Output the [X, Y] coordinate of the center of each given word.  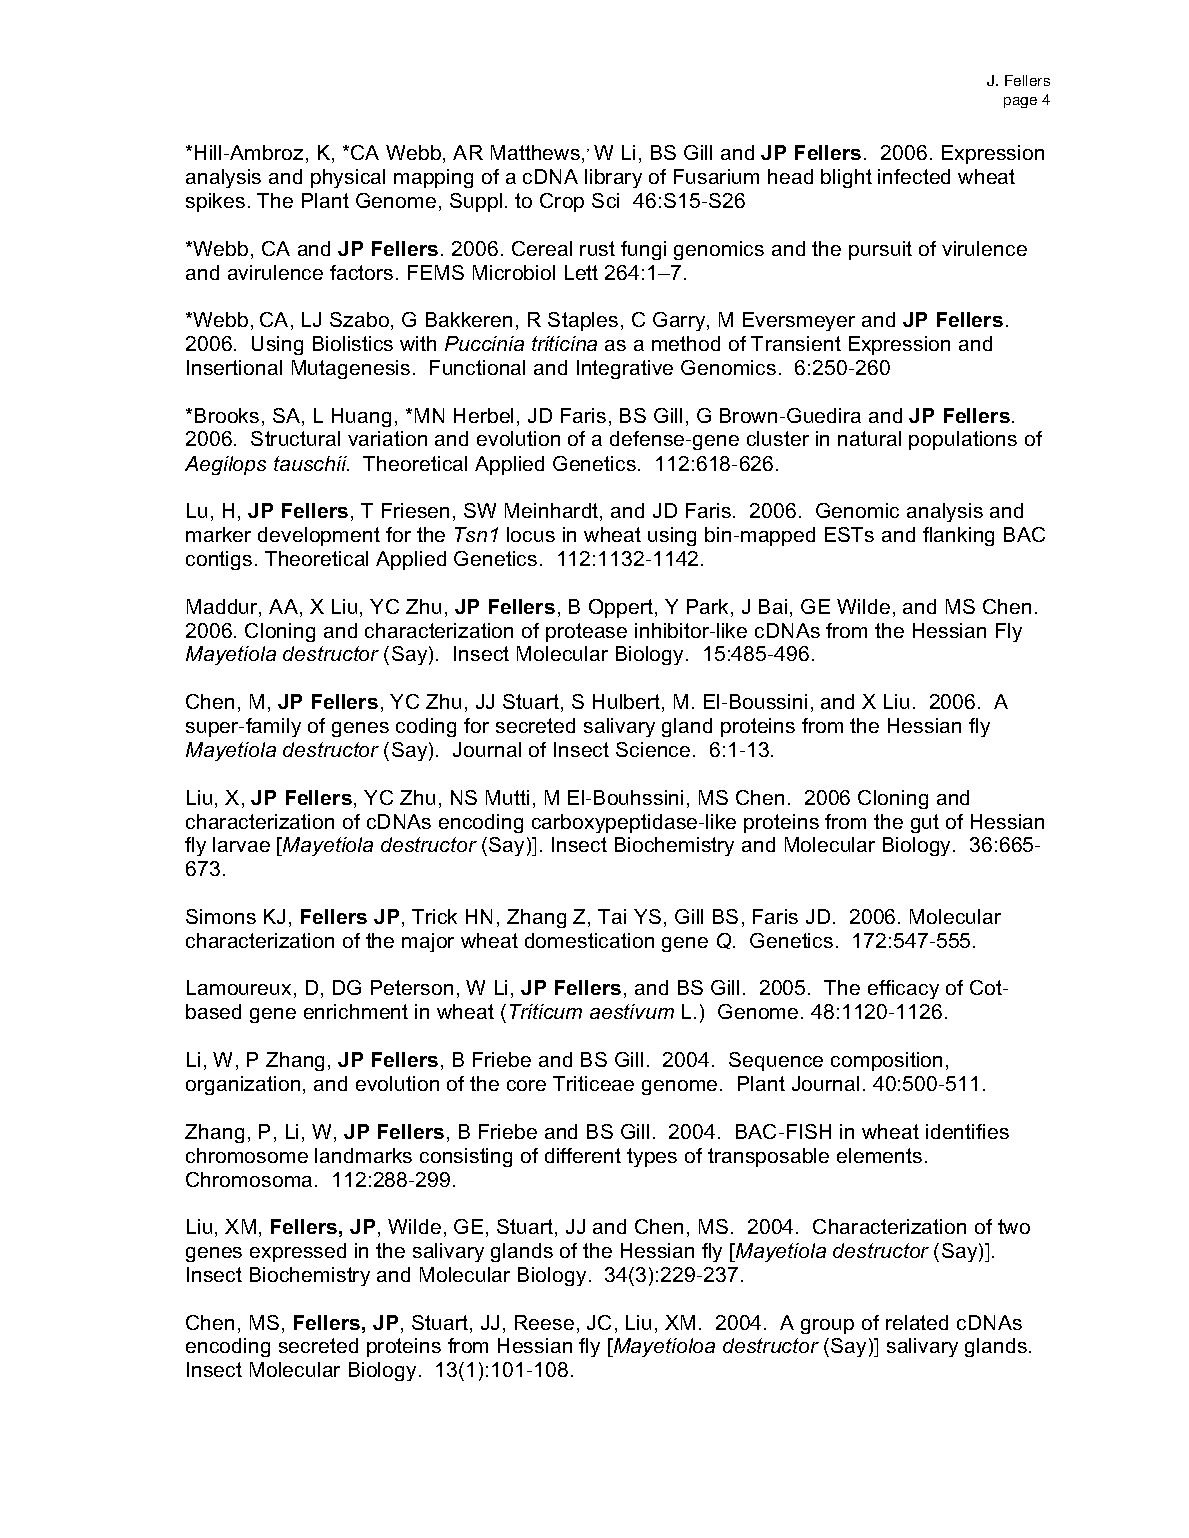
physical [348, 178]
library [613, 178]
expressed [298, 1252]
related [917, 1322]
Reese [544, 1322]
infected [914, 176]
